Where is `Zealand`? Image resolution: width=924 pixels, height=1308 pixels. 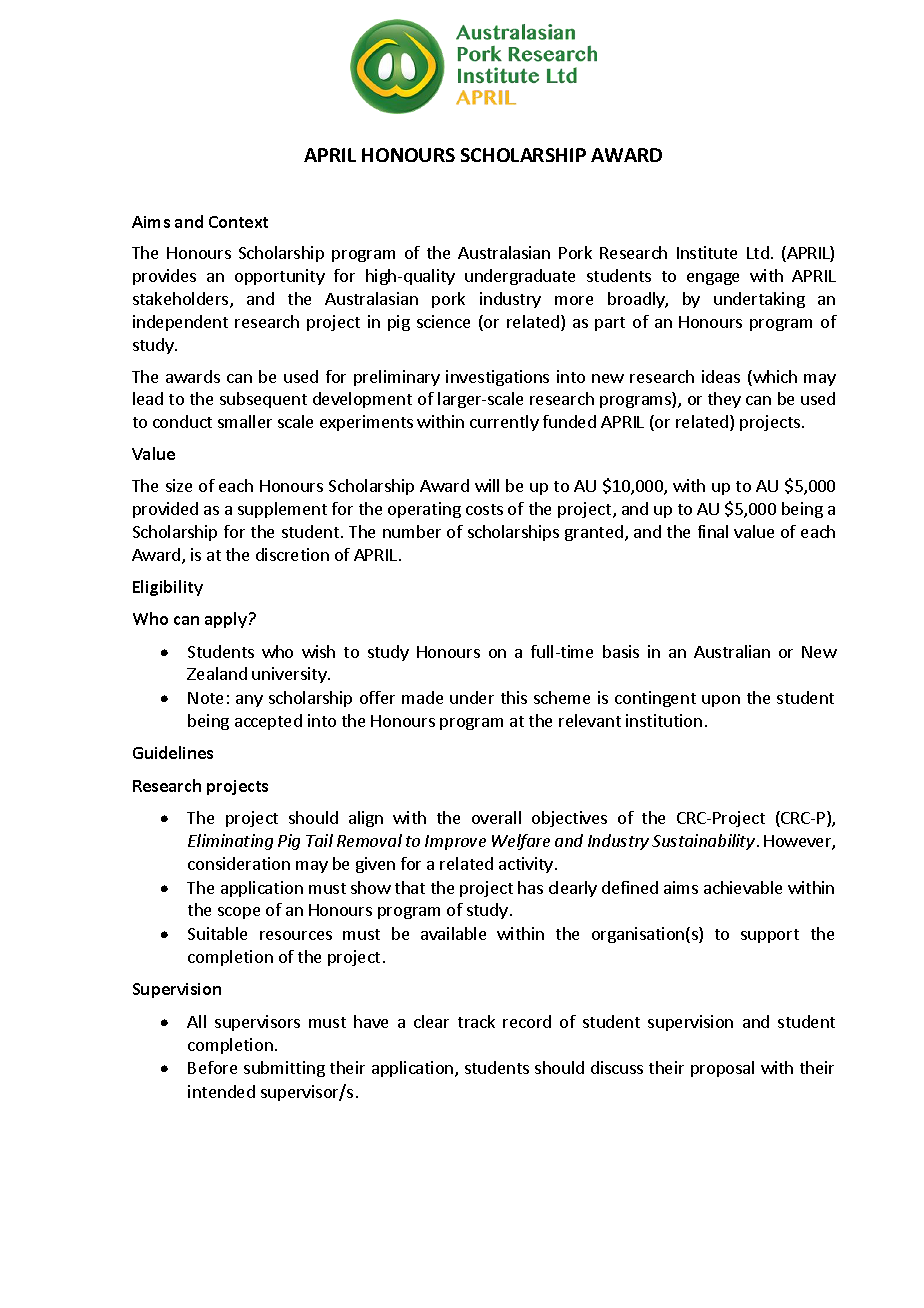 Zealand is located at coordinates (217, 673).
